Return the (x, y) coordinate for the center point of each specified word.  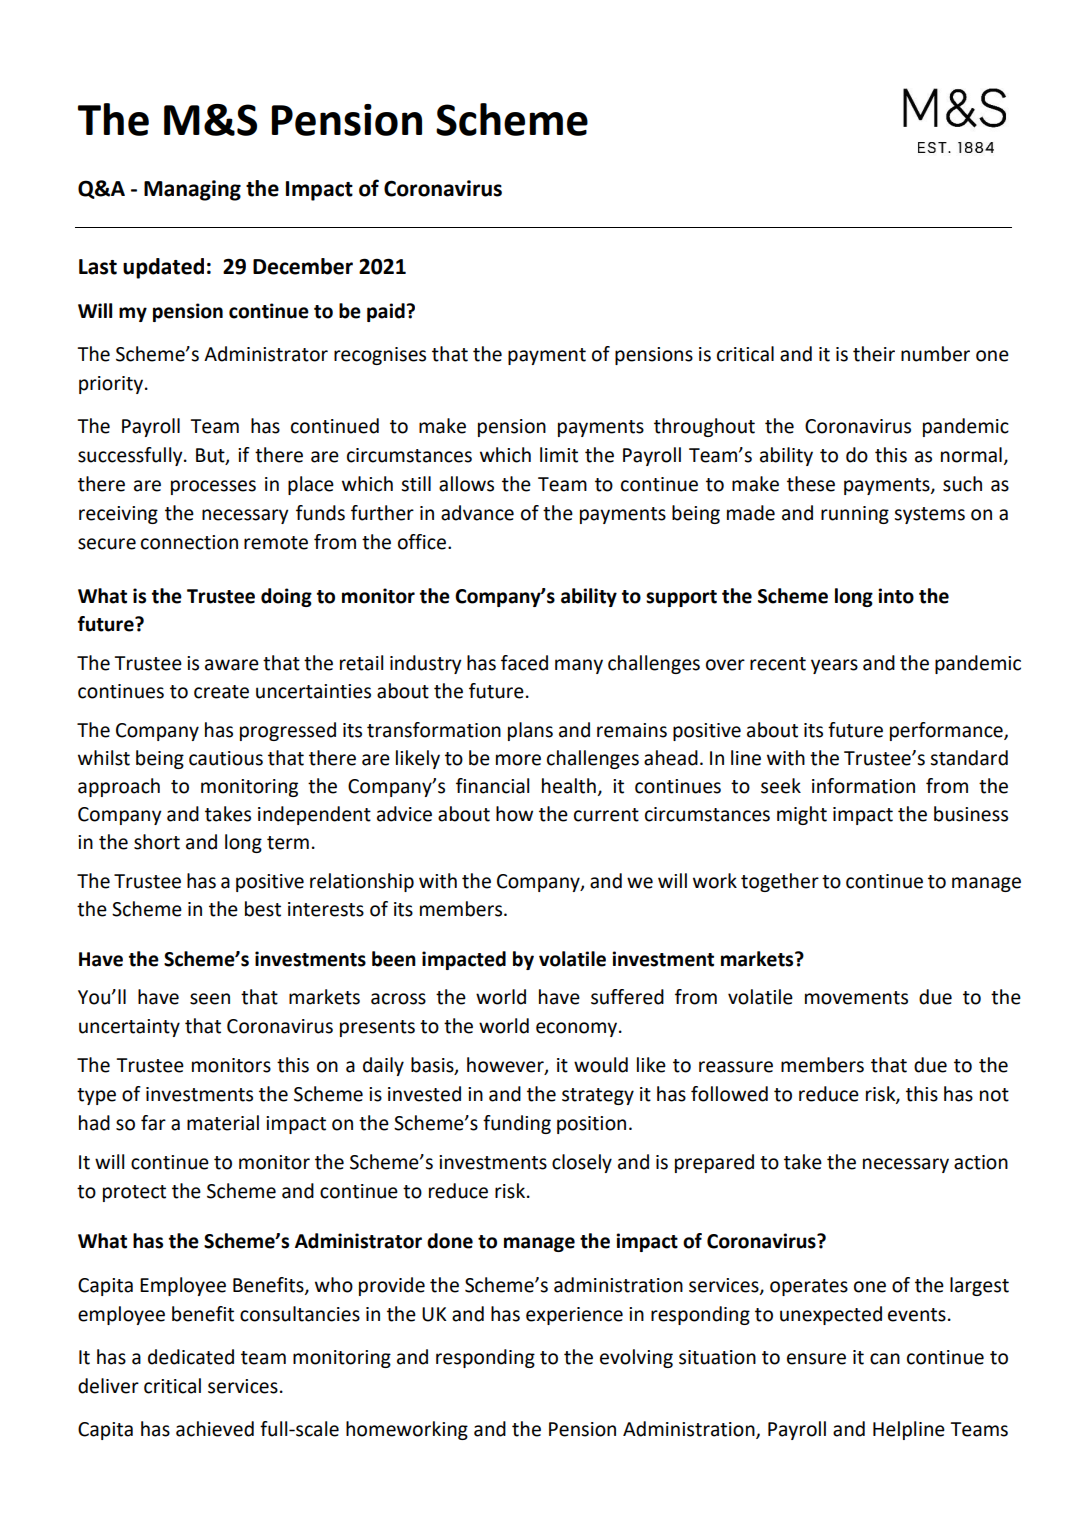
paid (386, 312)
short (157, 842)
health (569, 786)
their (874, 354)
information (863, 786)
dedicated (191, 1357)
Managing (192, 190)
